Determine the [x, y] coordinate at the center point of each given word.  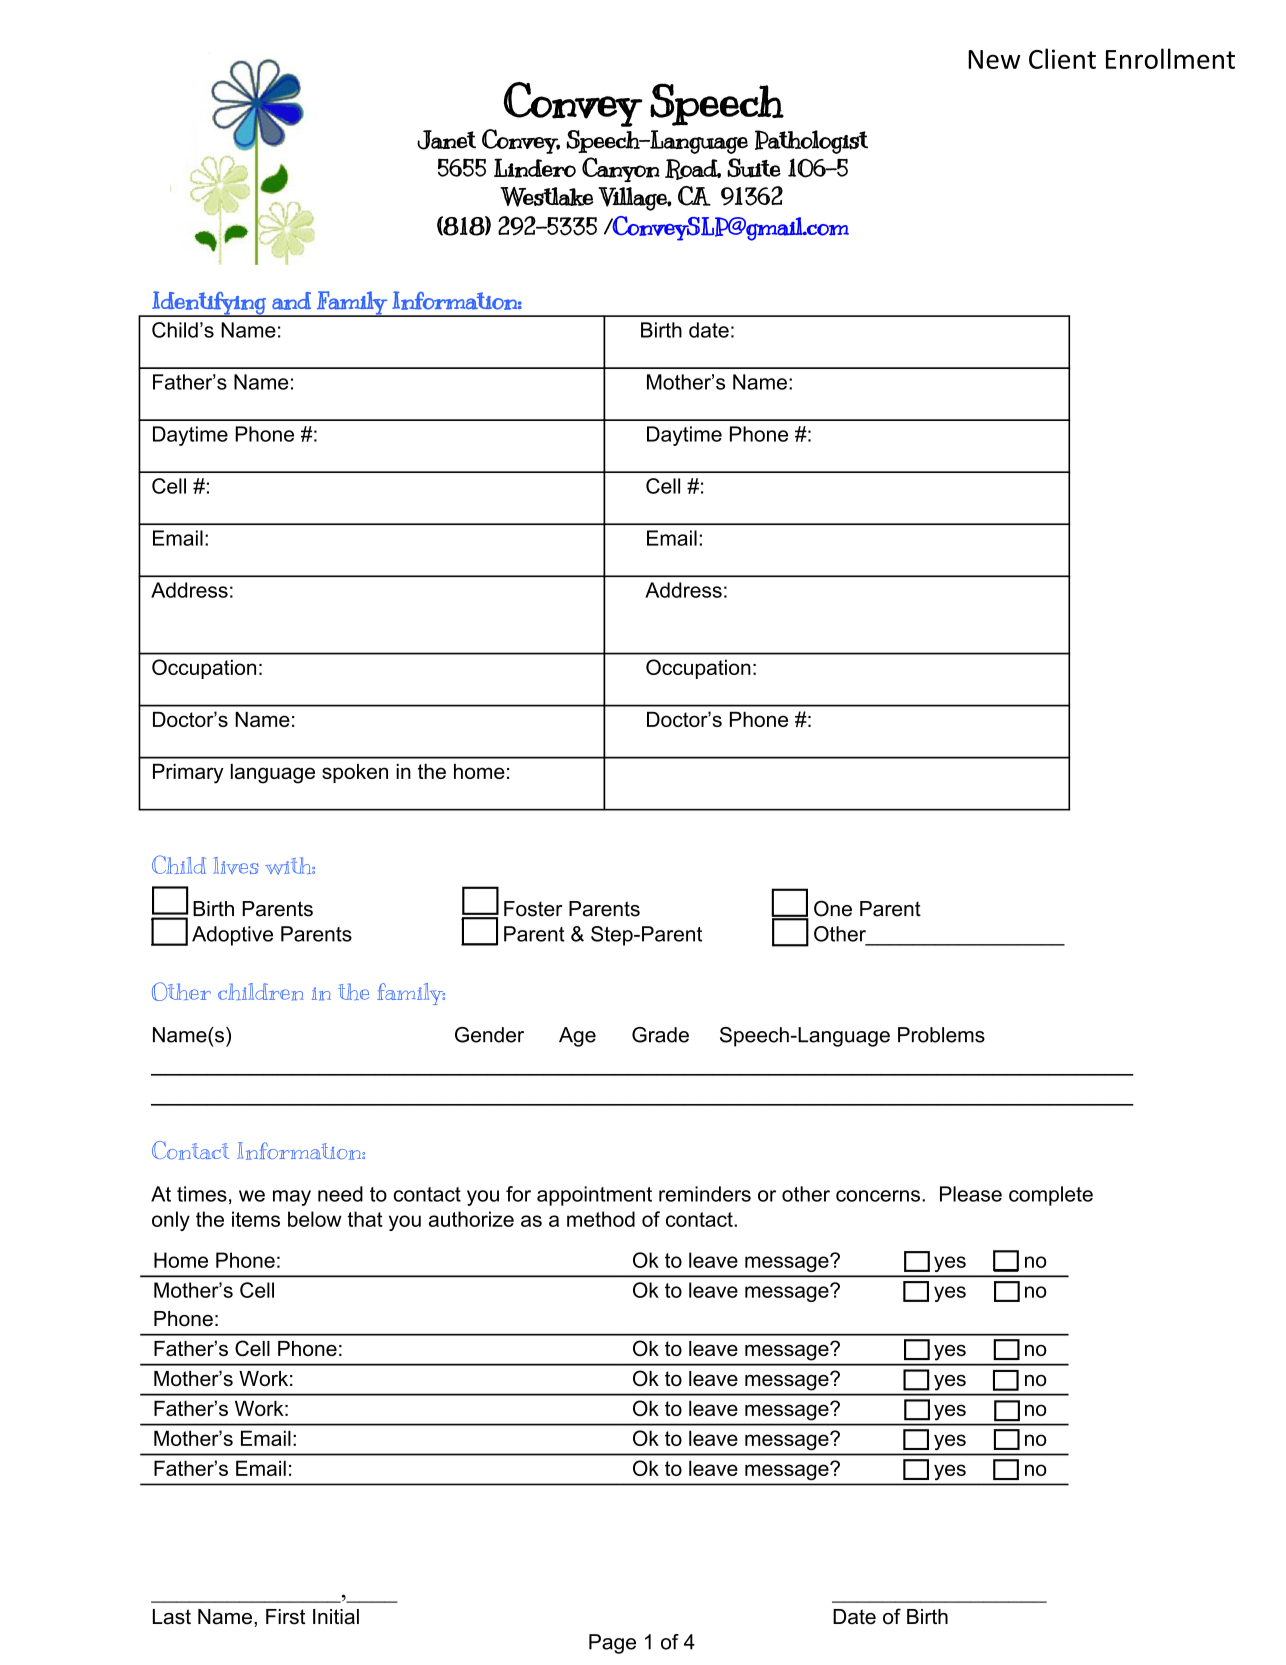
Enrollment [1170, 58]
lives [235, 866]
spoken [355, 773]
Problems [941, 1035]
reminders [705, 1194]
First [285, 1617]
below [315, 1219]
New [994, 59]
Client [1062, 58]
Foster [533, 909]
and [291, 301]
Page [612, 1644]
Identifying [209, 304]
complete [1051, 1196]
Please [971, 1194]
